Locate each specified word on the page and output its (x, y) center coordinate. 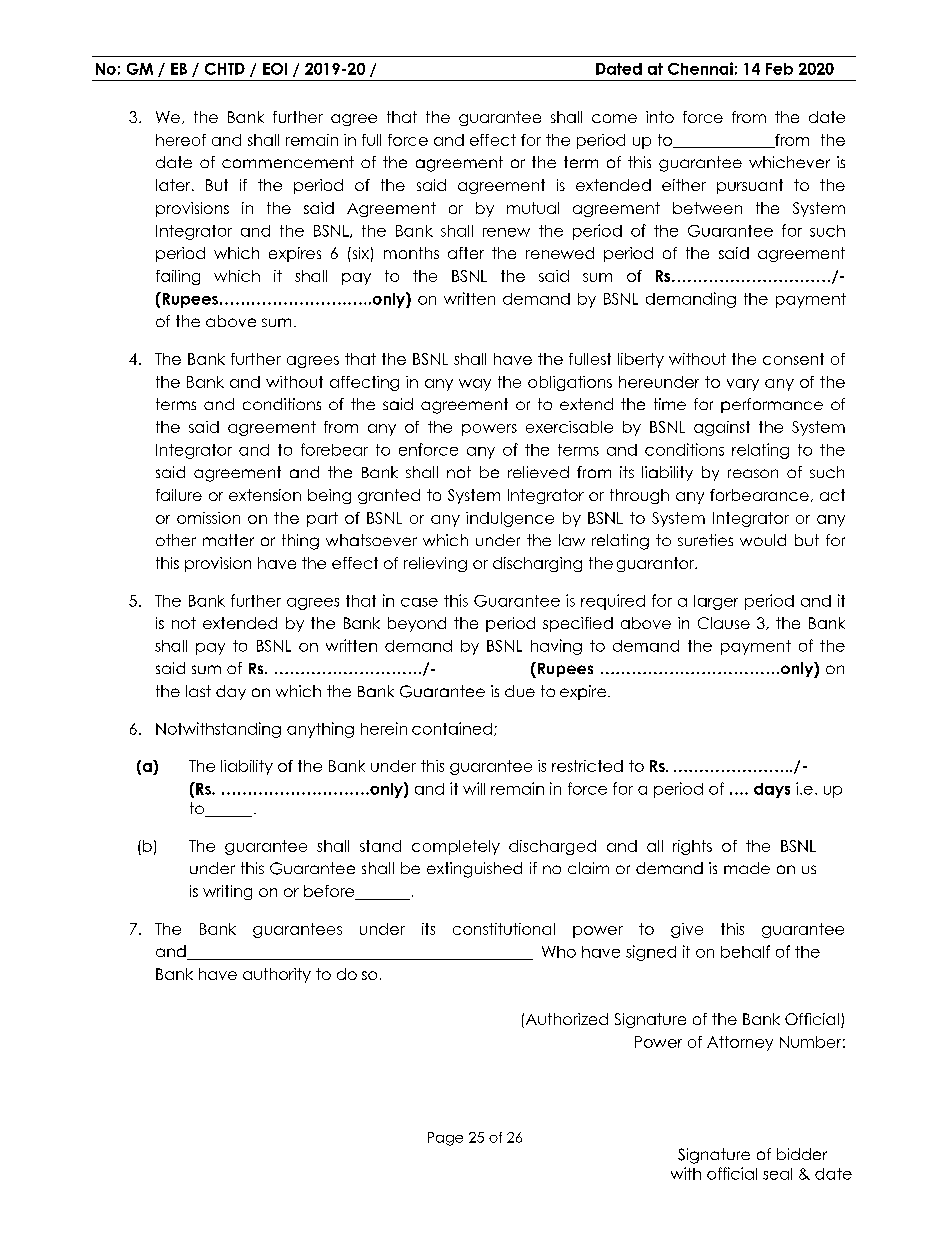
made (747, 868)
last (198, 691)
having (556, 647)
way (475, 385)
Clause (724, 623)
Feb (779, 69)
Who (559, 952)
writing (227, 892)
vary (743, 385)
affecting (364, 383)
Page (445, 1139)
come (614, 118)
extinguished (474, 870)
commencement (288, 162)
